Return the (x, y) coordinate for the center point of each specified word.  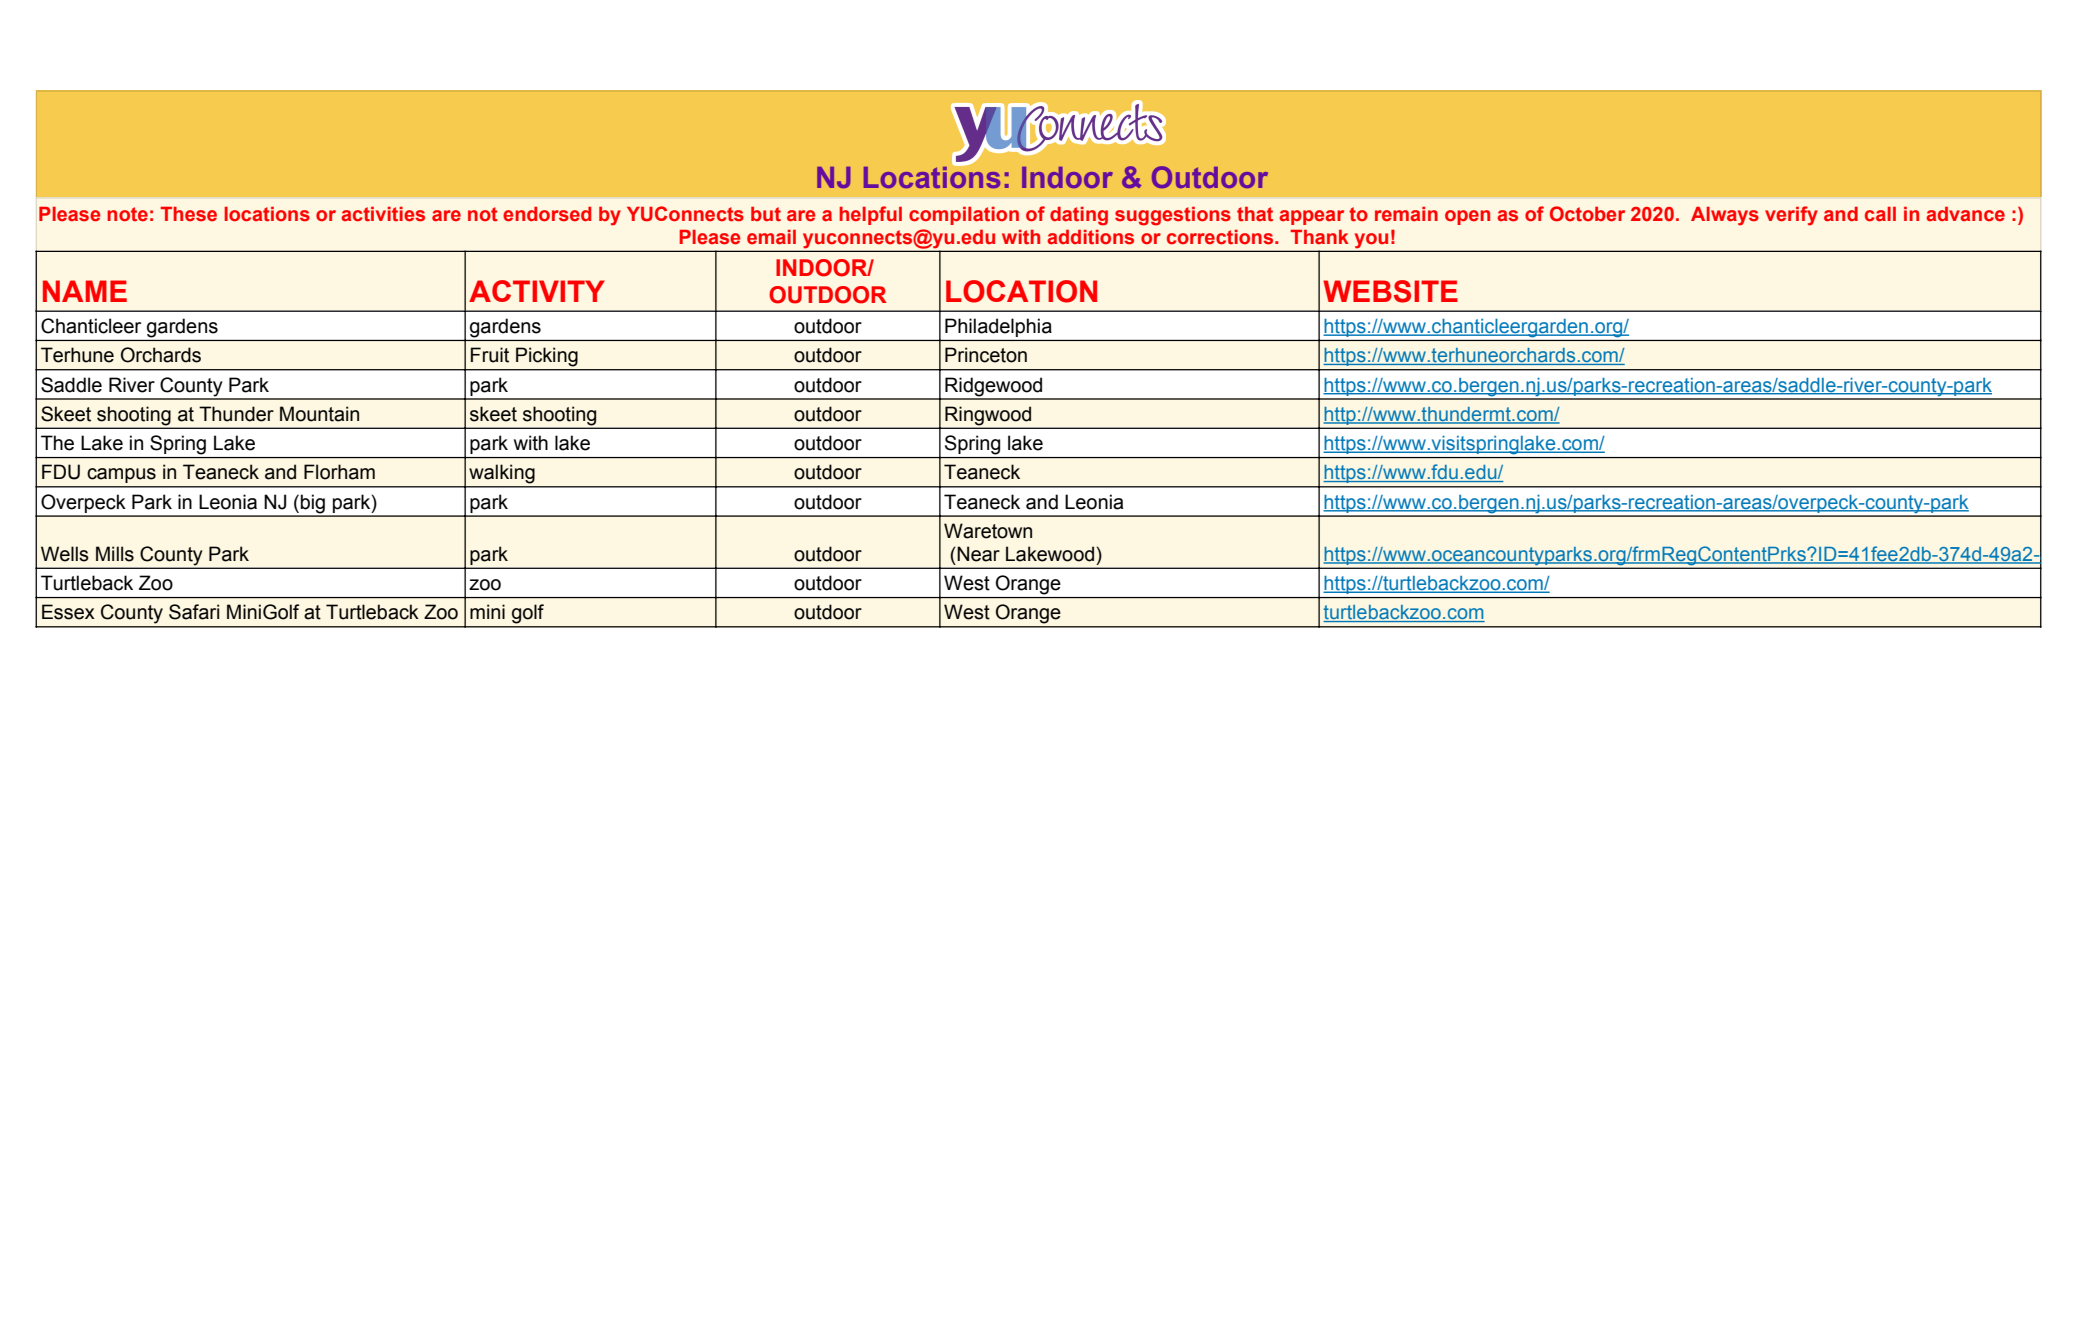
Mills (115, 554)
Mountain (319, 414)
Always (1725, 216)
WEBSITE (1390, 291)
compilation (964, 216)
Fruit (490, 355)
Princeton (986, 355)
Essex (68, 612)
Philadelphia (998, 327)
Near (977, 554)
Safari (194, 612)
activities (383, 214)
